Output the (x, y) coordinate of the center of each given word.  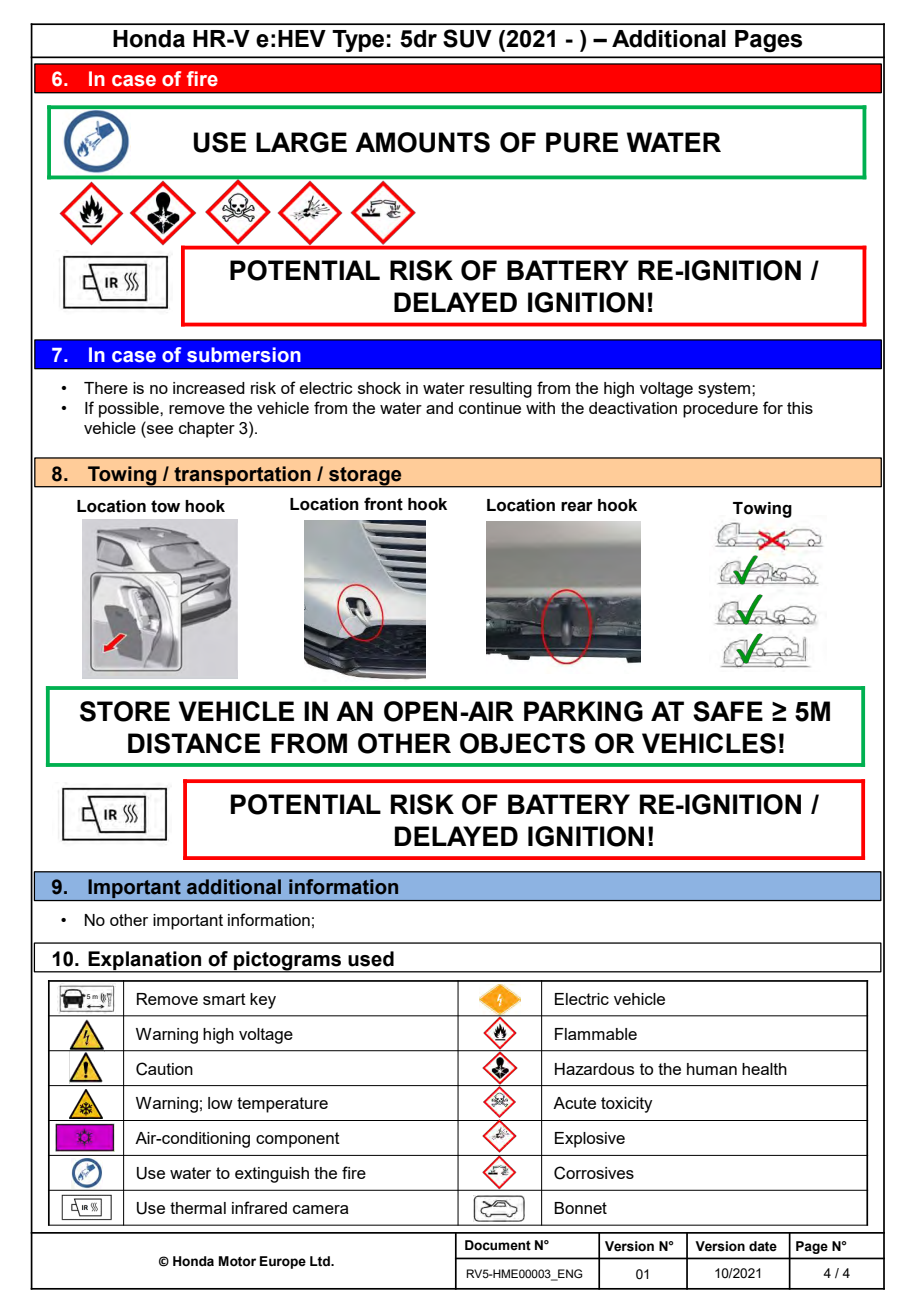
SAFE (728, 711)
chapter (207, 430)
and (439, 408)
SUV (467, 38)
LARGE (301, 142)
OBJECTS (522, 743)
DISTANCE (194, 743)
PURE (582, 142)
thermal (198, 1208)
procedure (720, 410)
